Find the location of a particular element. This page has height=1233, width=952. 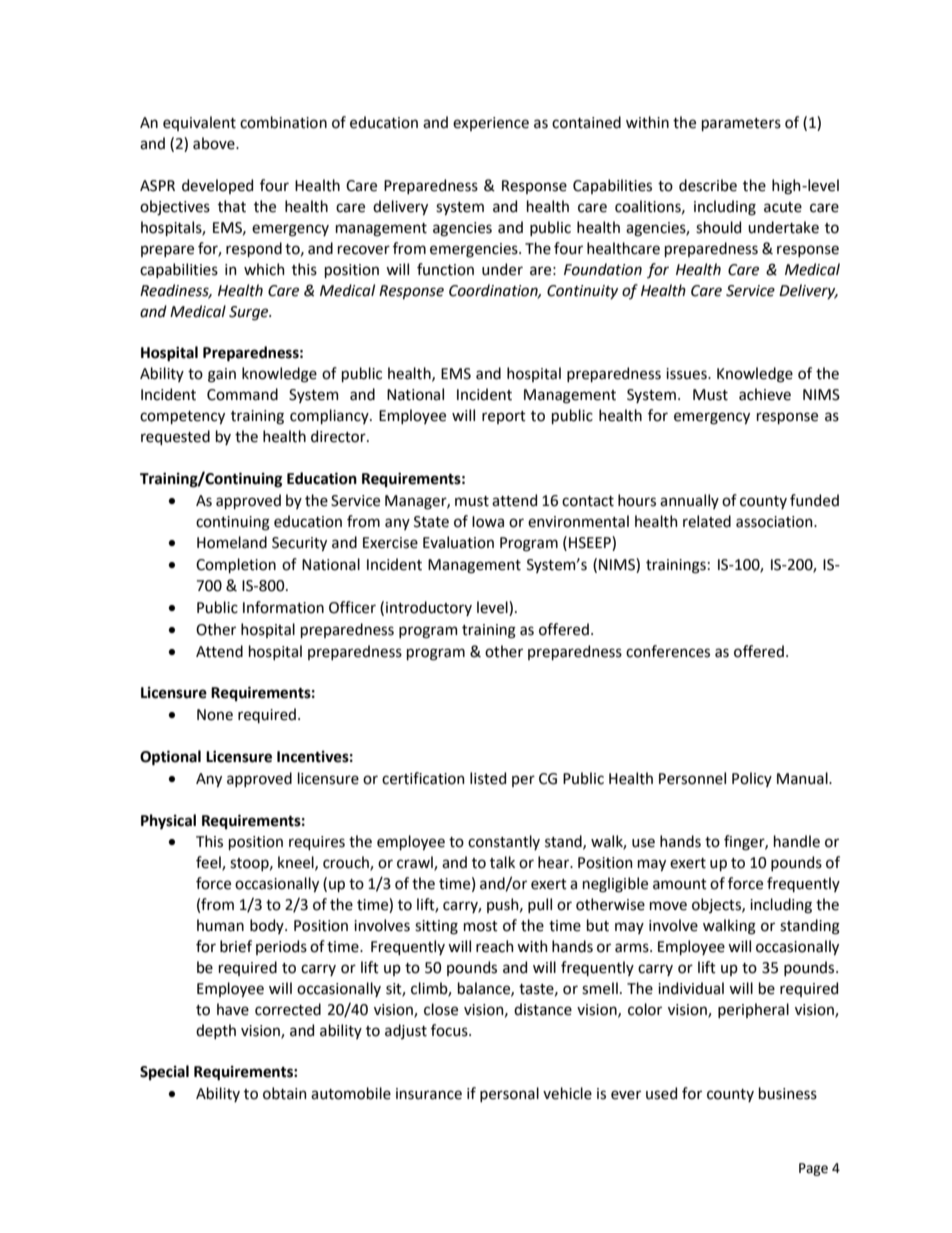

conferences is located at coordinates (668, 651).
